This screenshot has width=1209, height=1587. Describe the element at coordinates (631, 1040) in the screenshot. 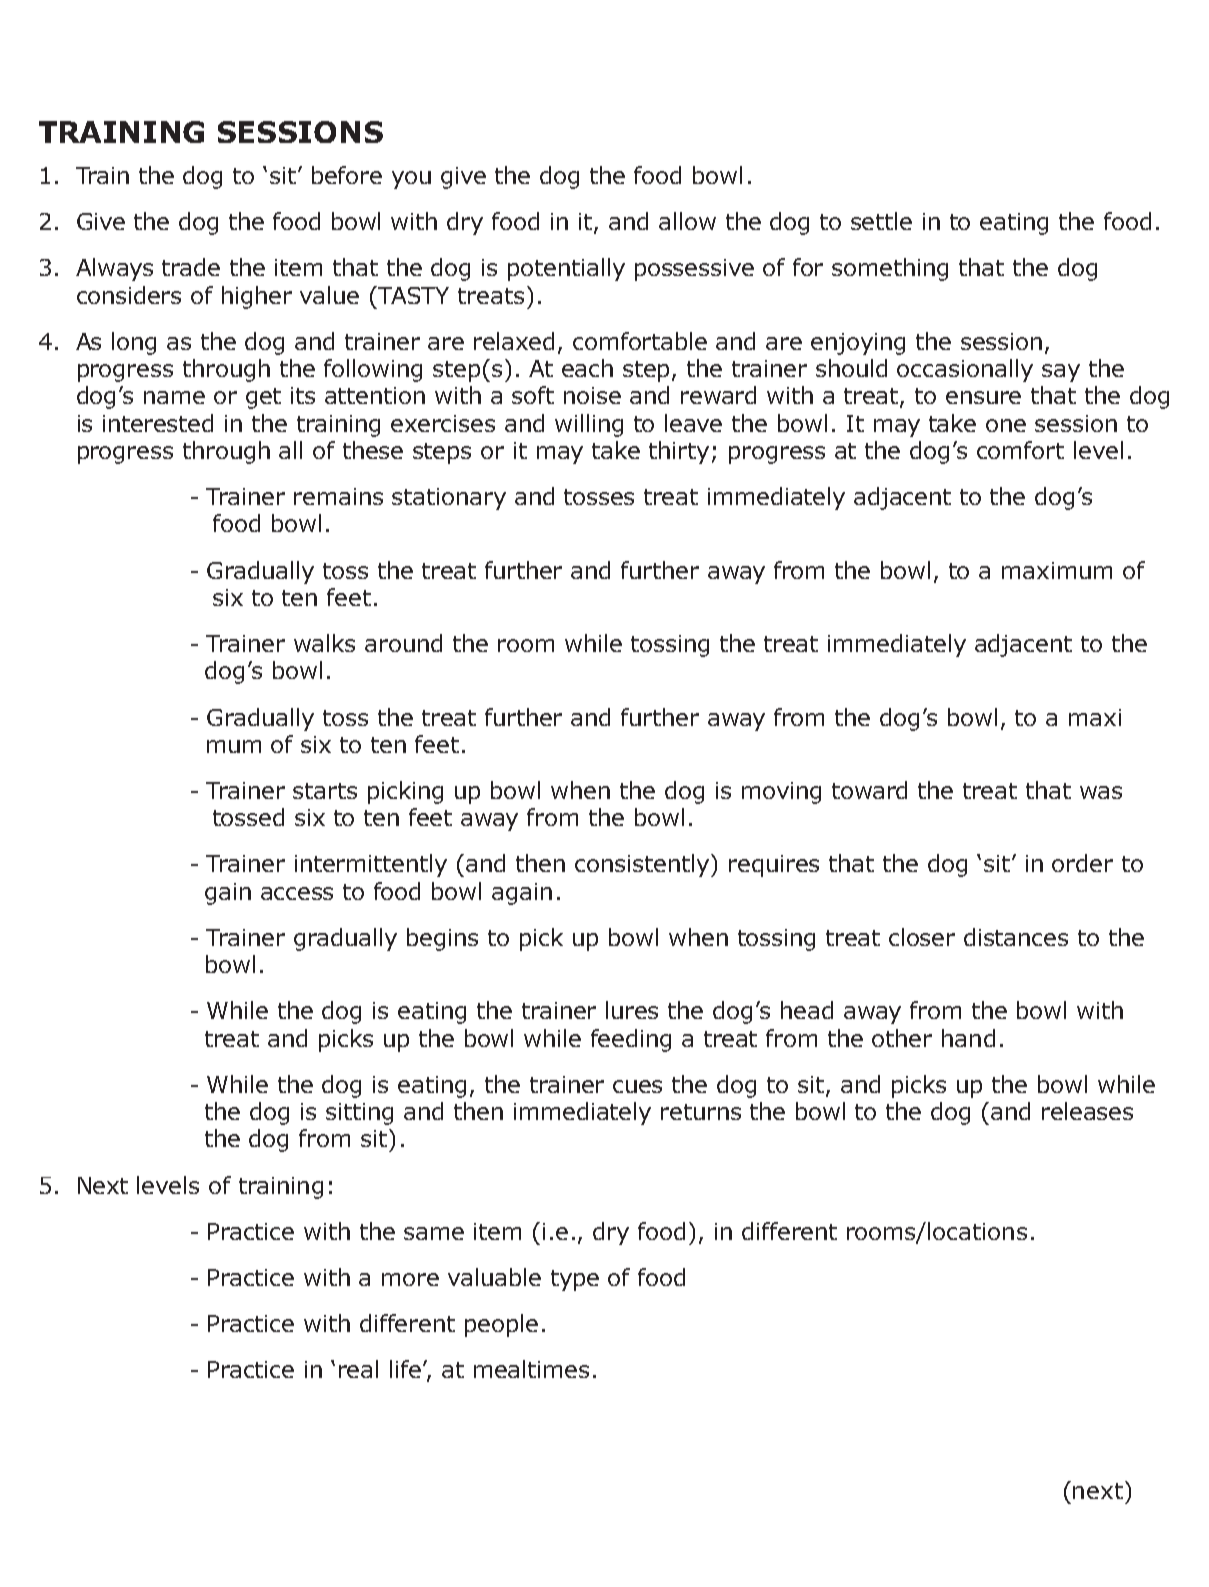

I see `feeding` at that location.
